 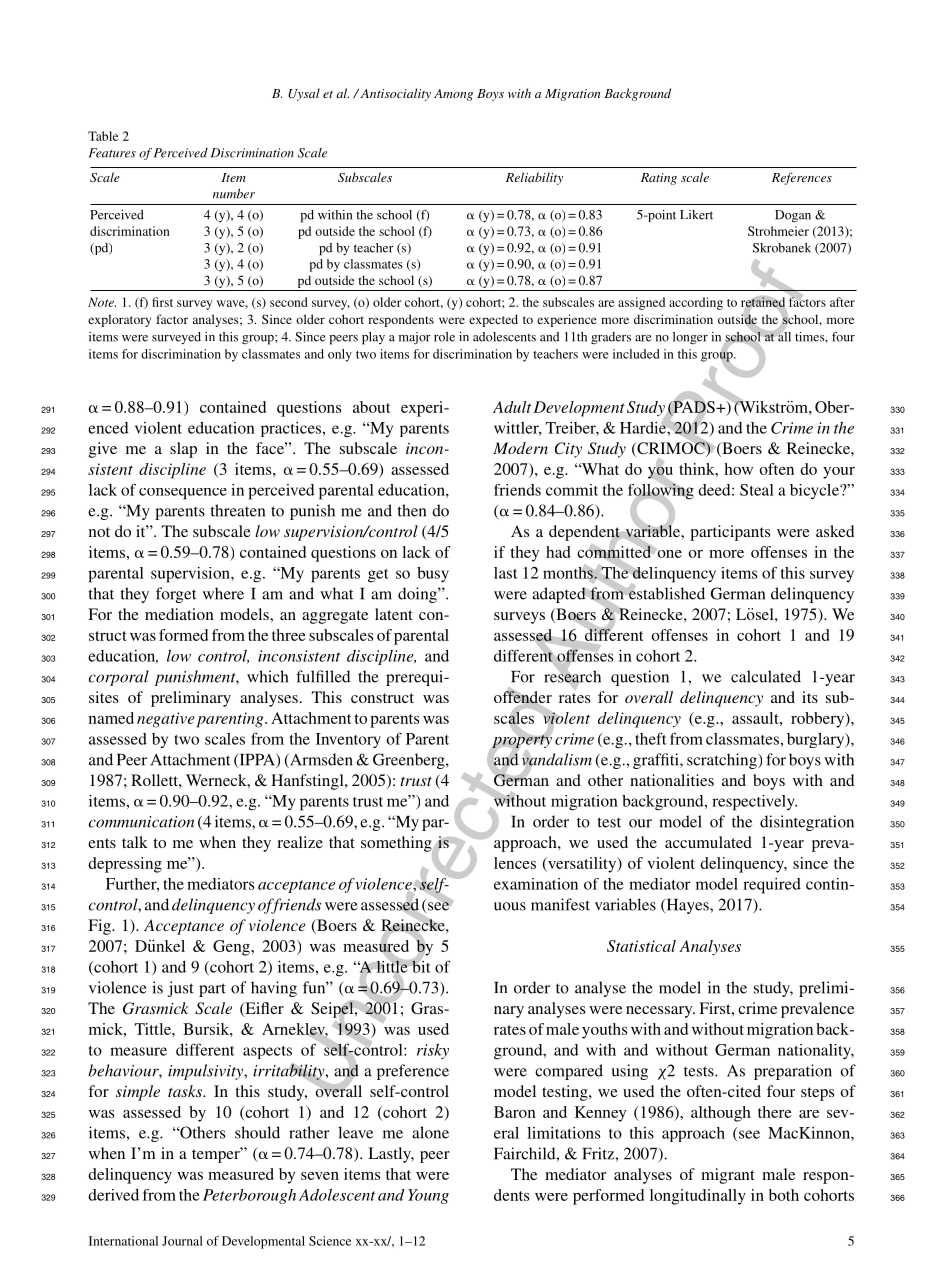 What do you see at coordinates (112, 153) in the screenshot?
I see `Features` at bounding box center [112, 153].
